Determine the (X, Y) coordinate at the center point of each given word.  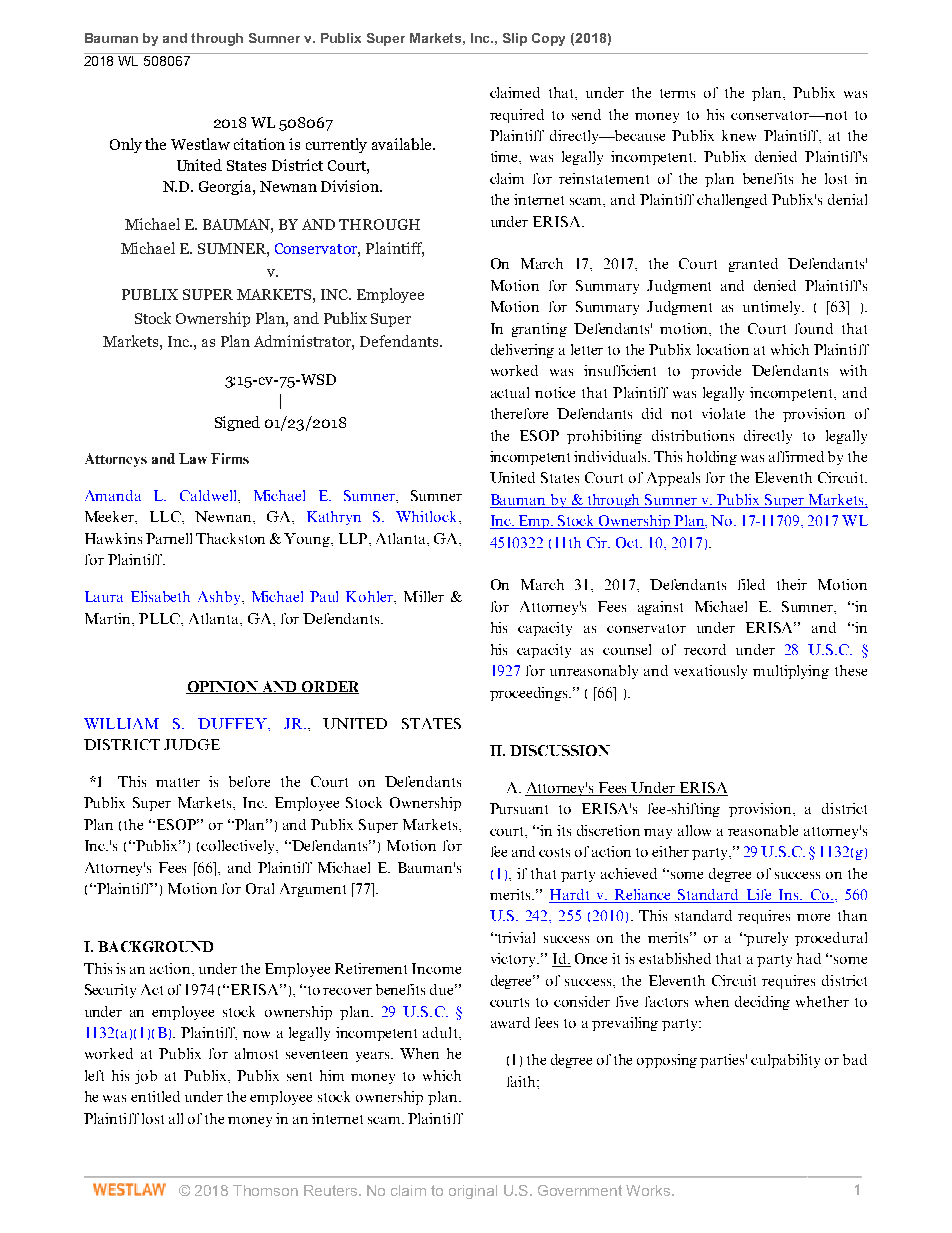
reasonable (763, 830)
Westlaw (200, 144)
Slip (515, 39)
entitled (155, 1096)
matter (178, 782)
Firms (230, 458)
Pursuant (519, 808)
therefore (519, 413)
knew (739, 135)
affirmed (796, 456)
